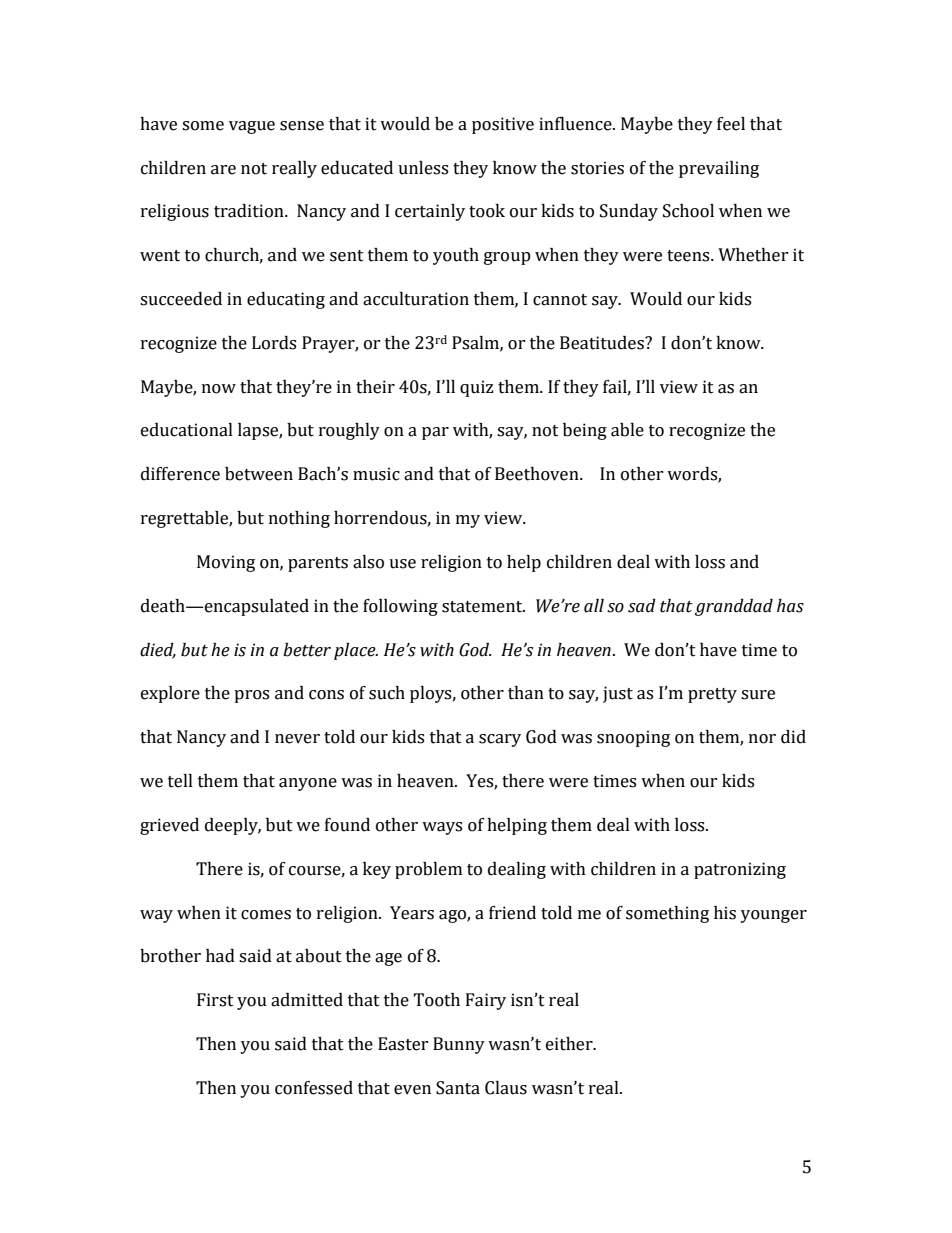 The image size is (952, 1233). I want to click on First, so click(215, 1000).
